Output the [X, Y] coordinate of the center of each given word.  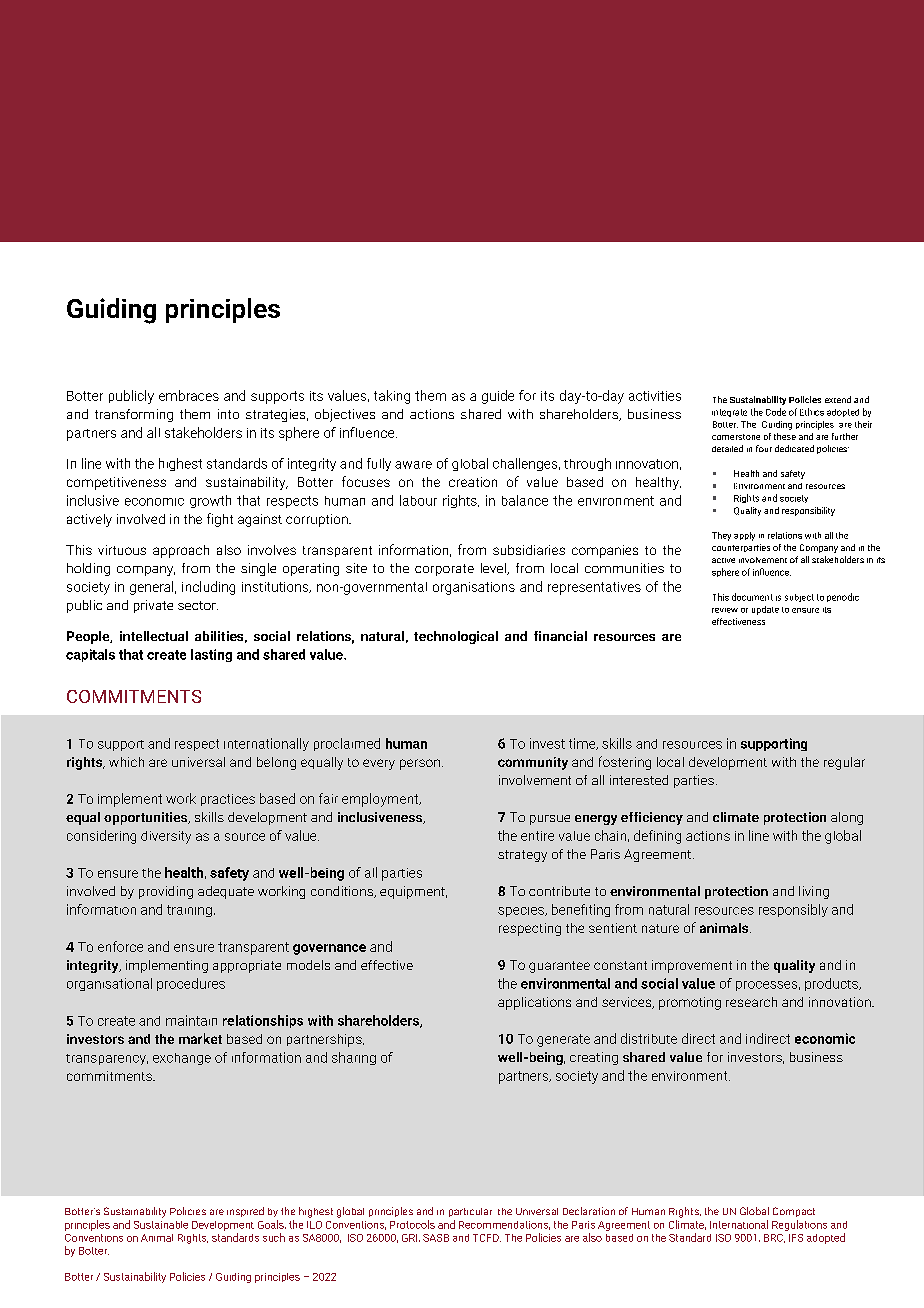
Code [776, 412]
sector [198, 605]
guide [498, 397]
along [847, 818]
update [765, 610]
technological [456, 637]
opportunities [147, 818]
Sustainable [161, 1225]
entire [537, 836]
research [751, 1002]
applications [534, 1003]
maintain [191, 1020]
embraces [189, 395]
